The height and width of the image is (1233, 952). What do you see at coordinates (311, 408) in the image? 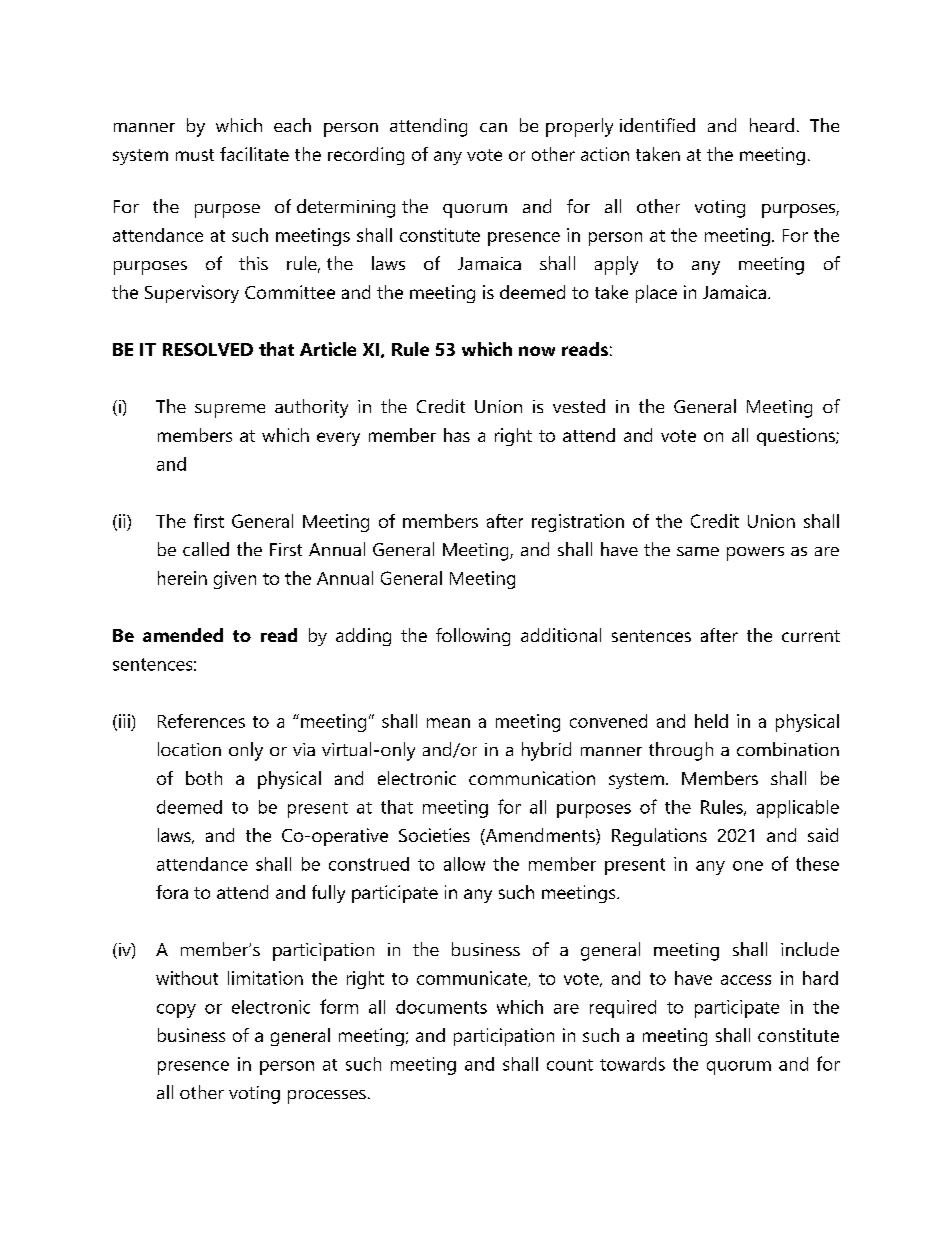
I see `authority` at bounding box center [311, 408].
